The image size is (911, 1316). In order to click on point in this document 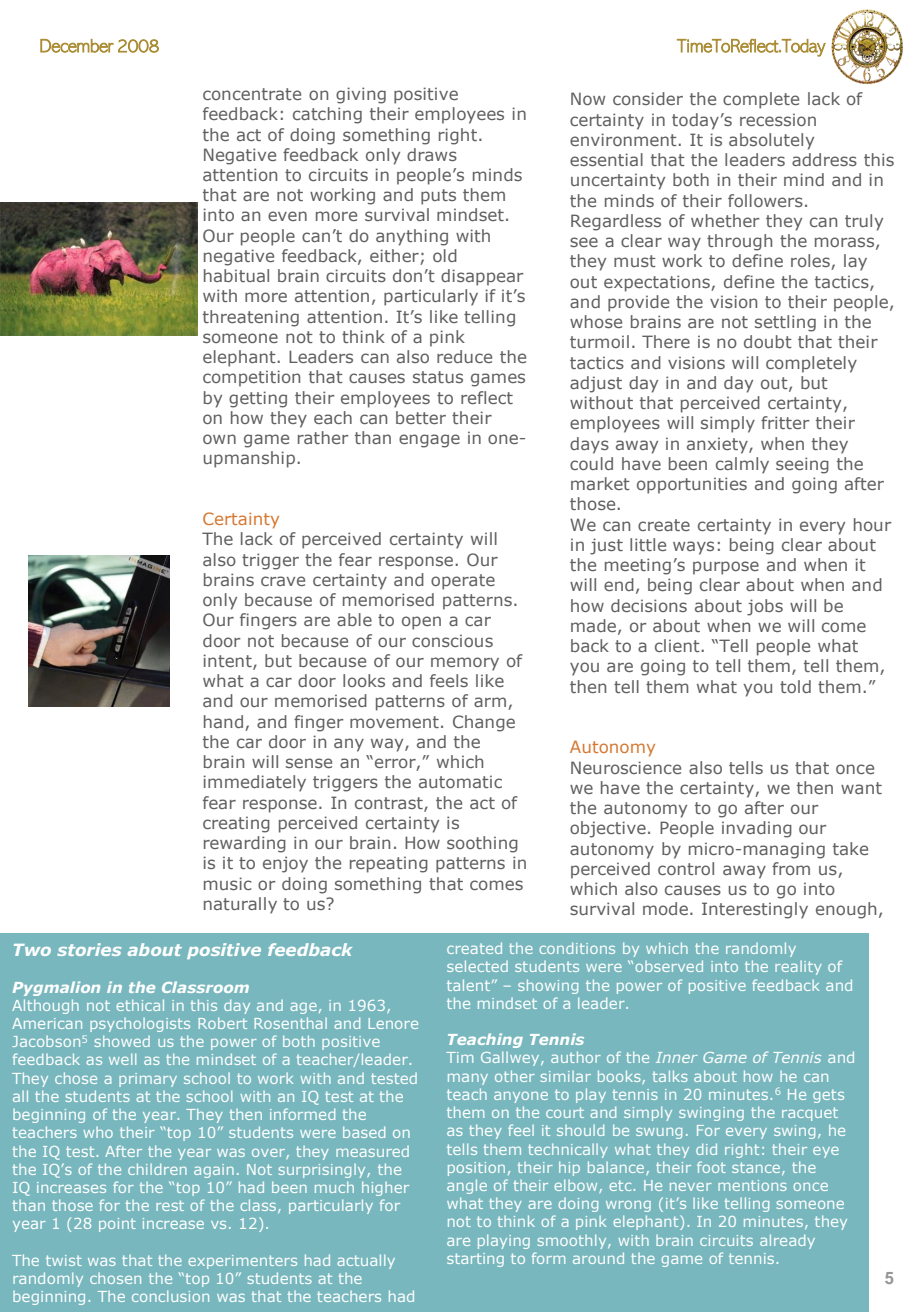, I will do `click(117, 1225)`.
